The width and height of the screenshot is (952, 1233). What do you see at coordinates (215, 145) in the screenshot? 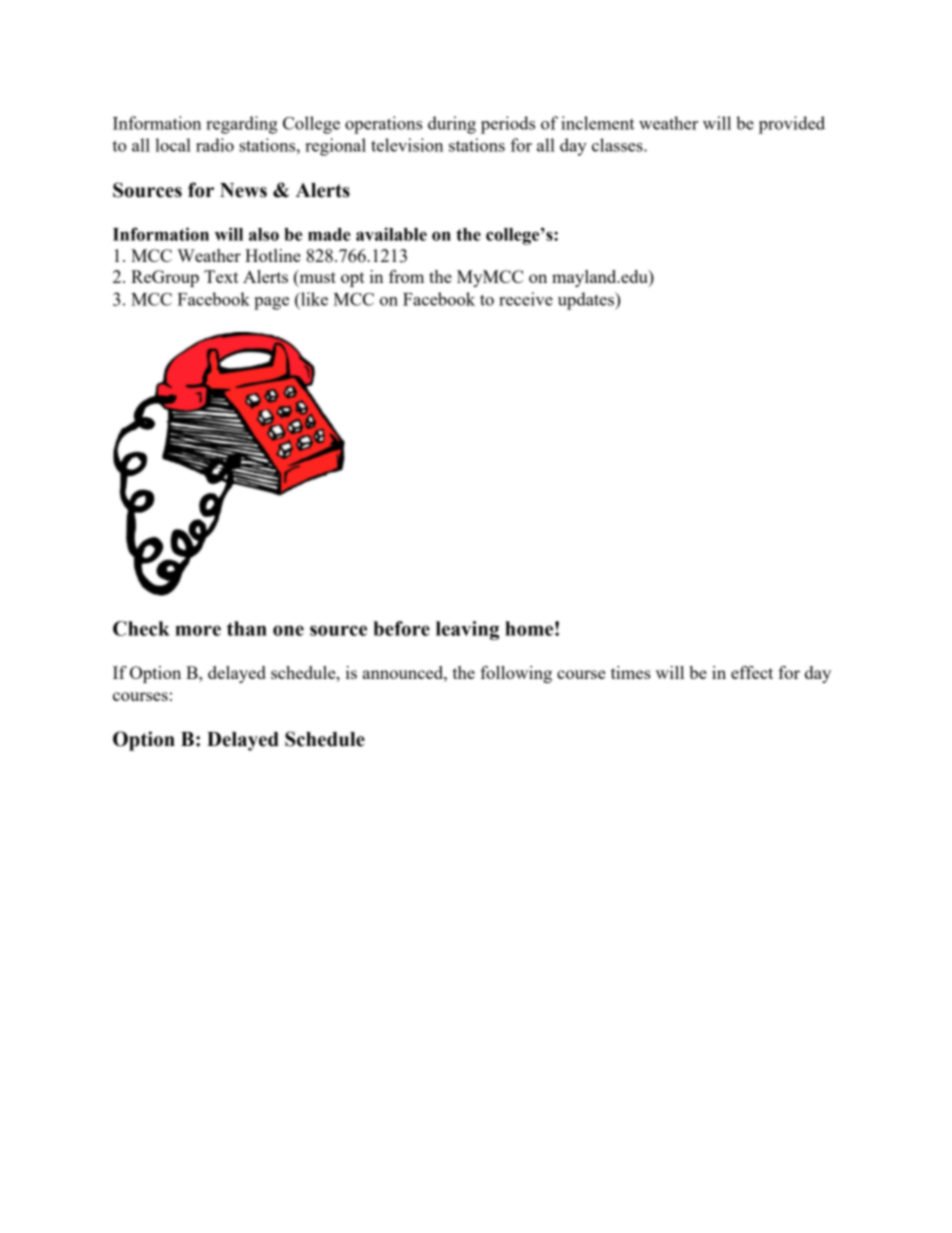
I see `radio` at bounding box center [215, 145].
